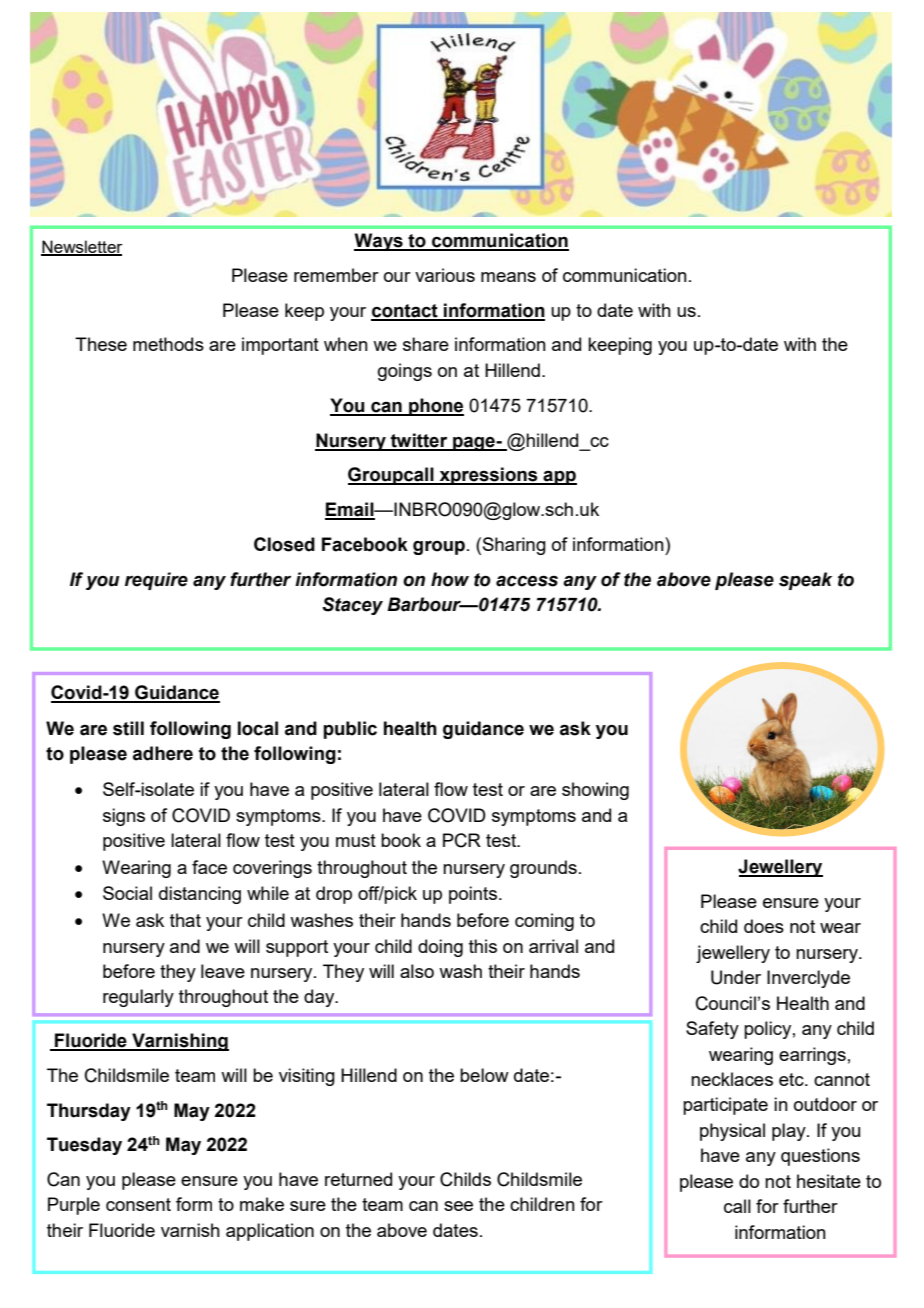 This screenshot has width=924, height=1308. I want to click on points, so click(473, 895).
